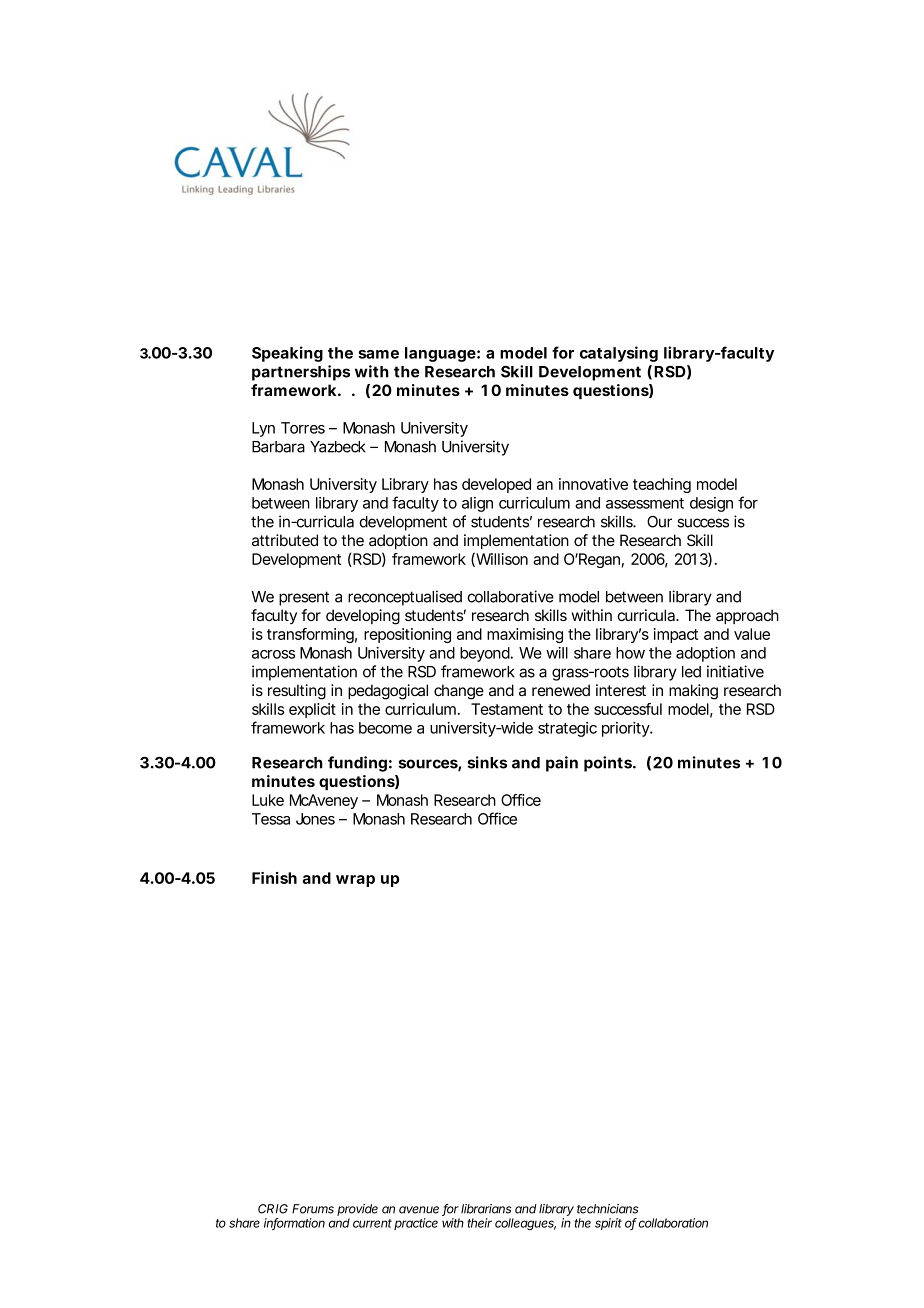 The width and height of the image is (924, 1308). Describe the element at coordinates (486, 1209) in the image. I see `librarians` at that location.
